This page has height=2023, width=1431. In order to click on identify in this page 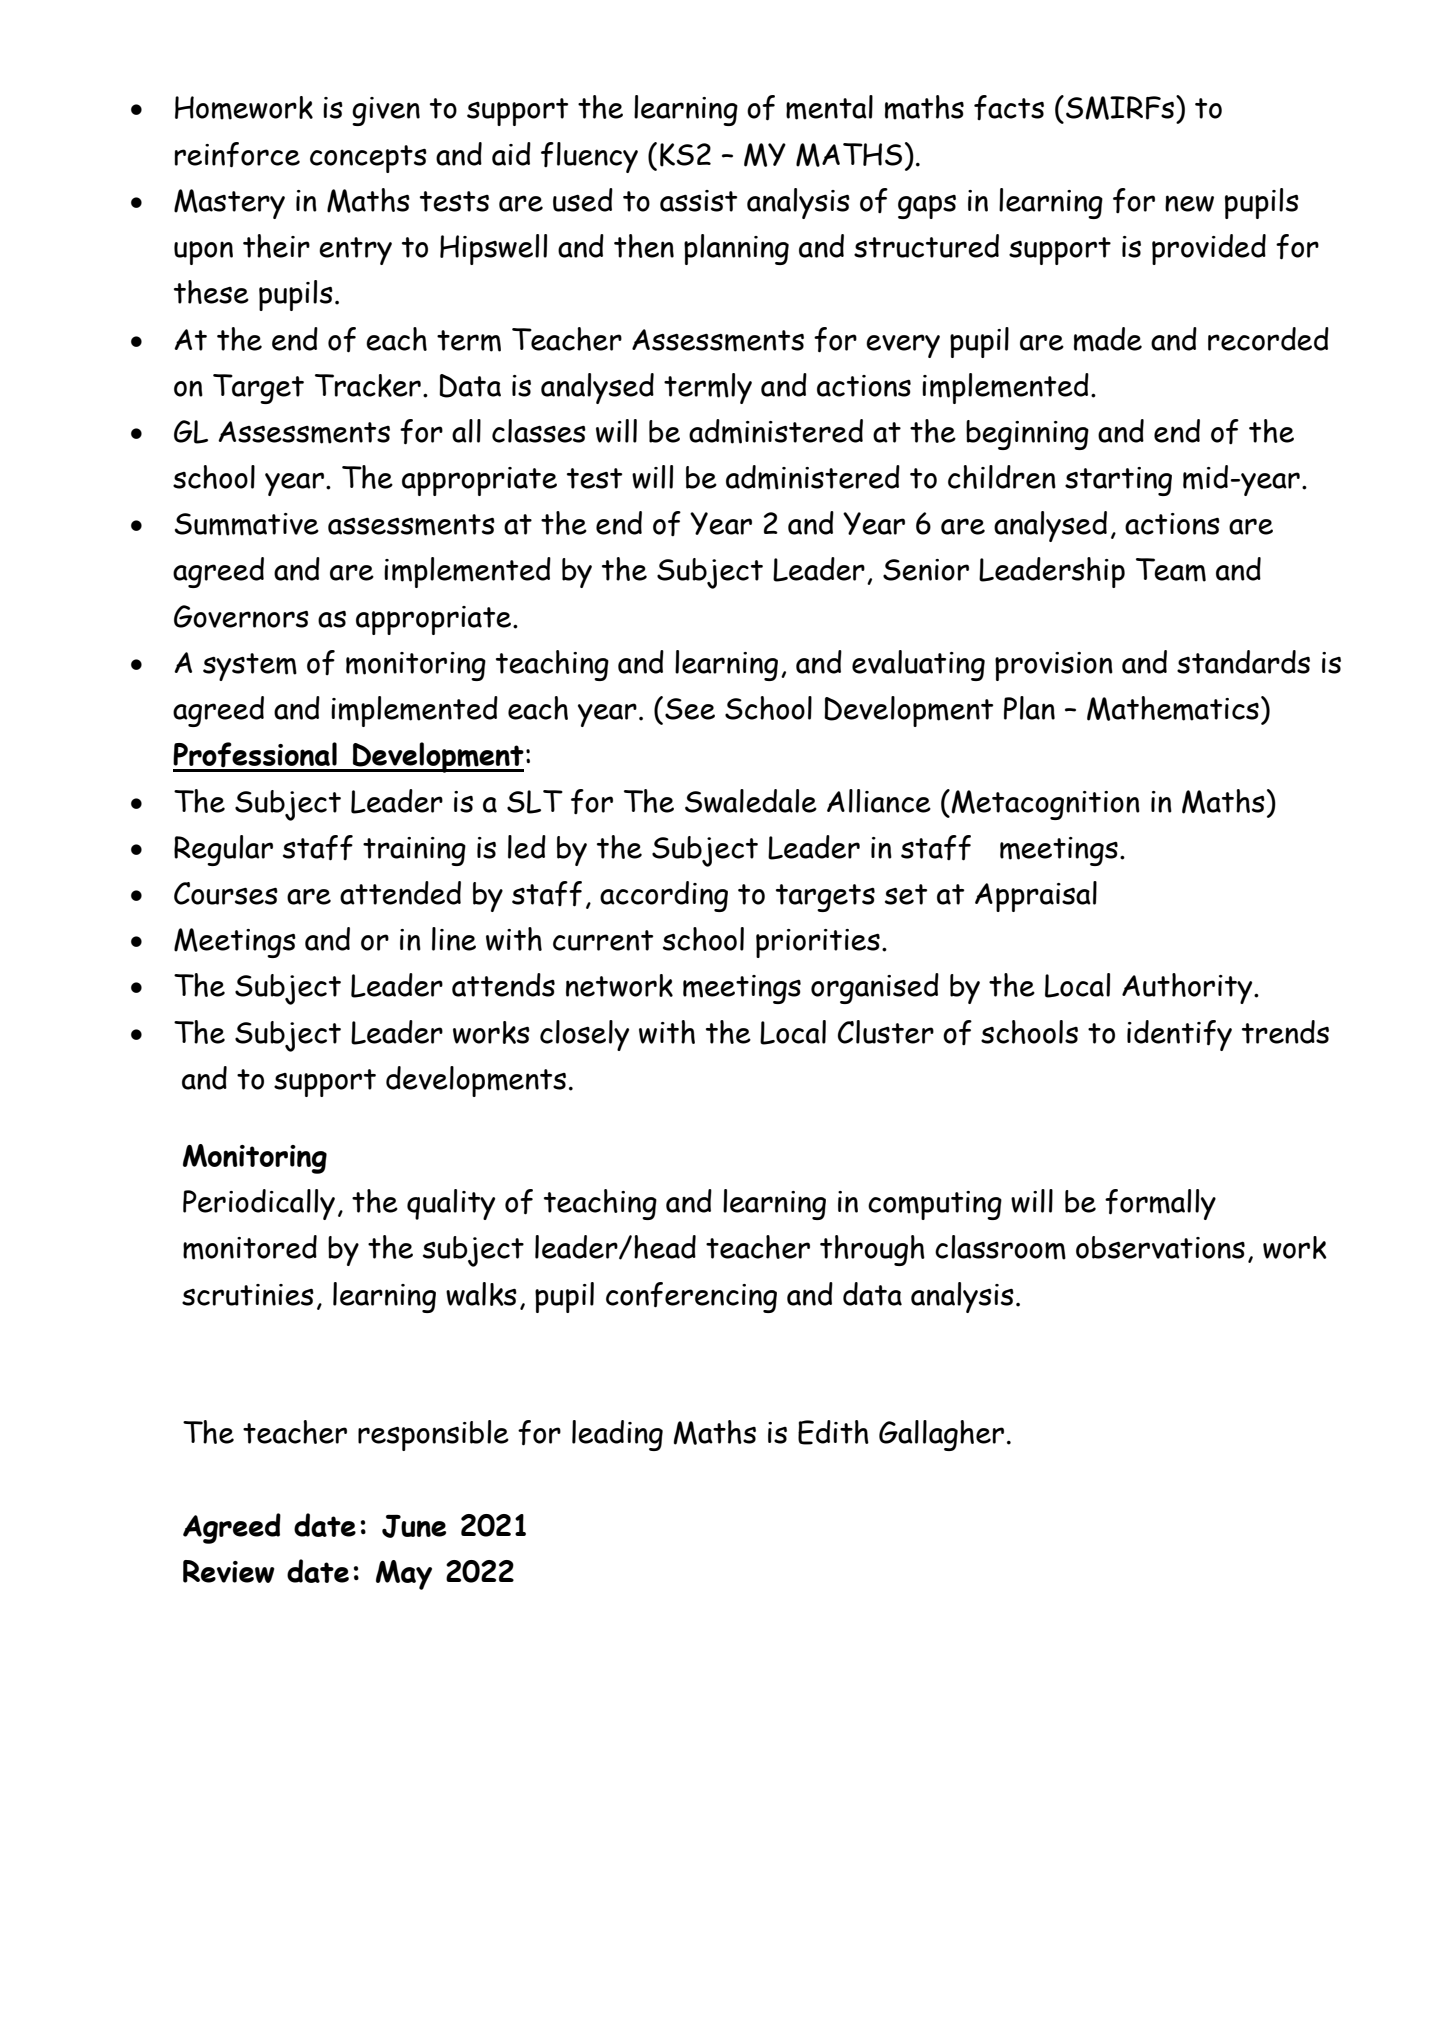, I will do `click(1179, 1035)`.
